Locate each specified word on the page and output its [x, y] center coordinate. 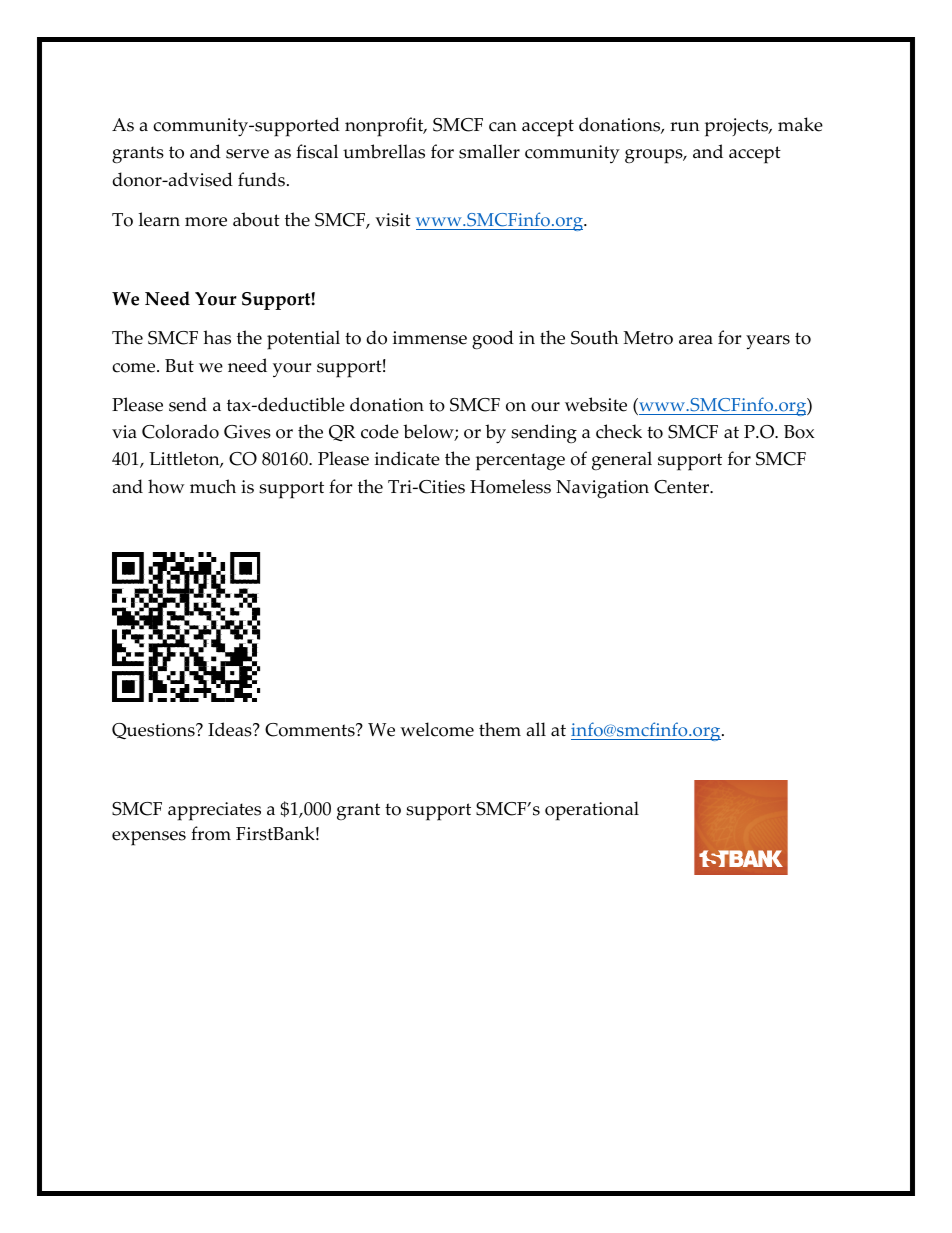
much [213, 486]
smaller [489, 151]
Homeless [510, 486]
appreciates [214, 811]
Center [683, 487]
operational [592, 811]
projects [738, 127]
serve [247, 154]
